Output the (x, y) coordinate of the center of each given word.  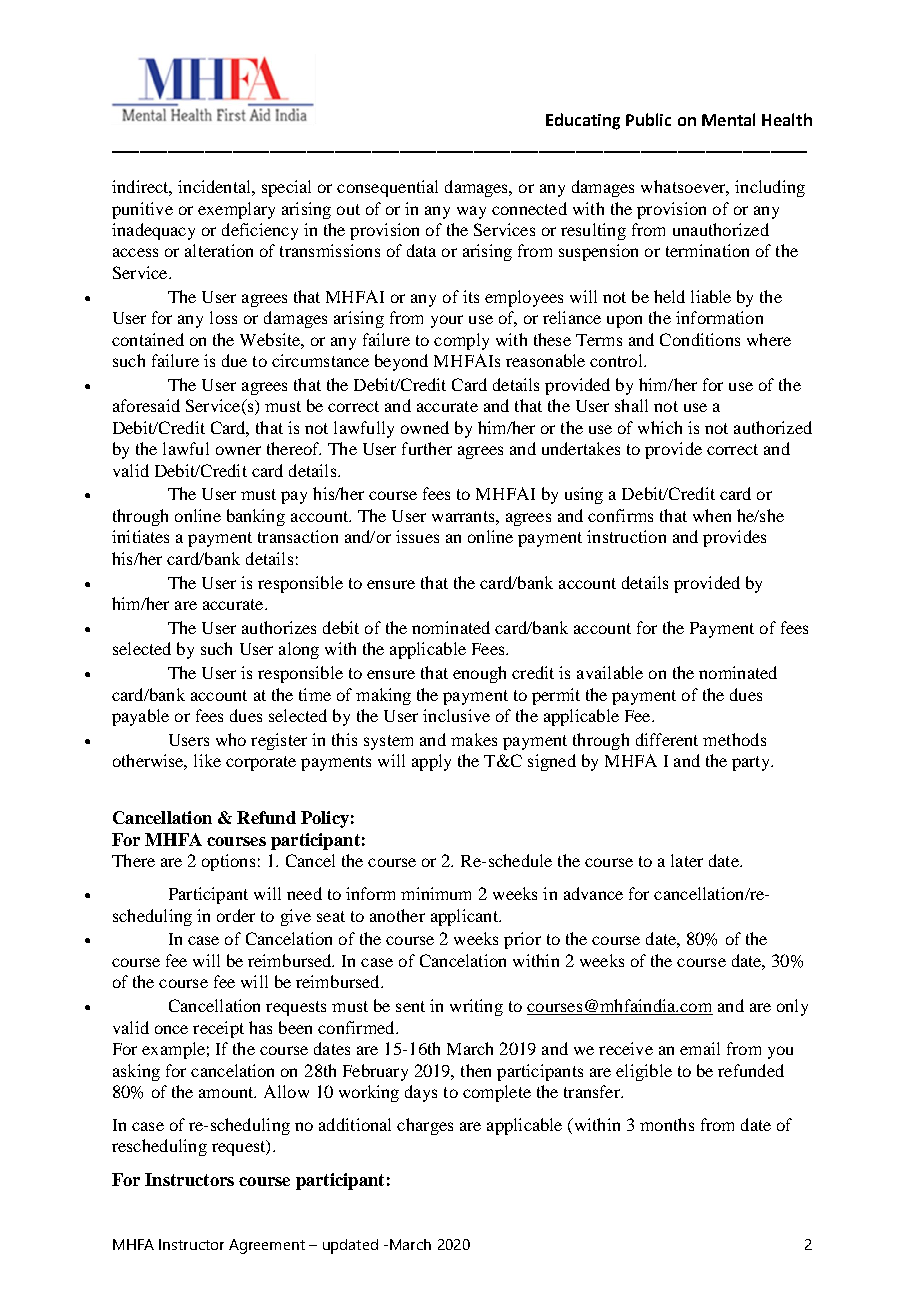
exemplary (236, 210)
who (231, 739)
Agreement (267, 1246)
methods (734, 739)
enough (479, 674)
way (471, 212)
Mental (728, 119)
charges (425, 1126)
